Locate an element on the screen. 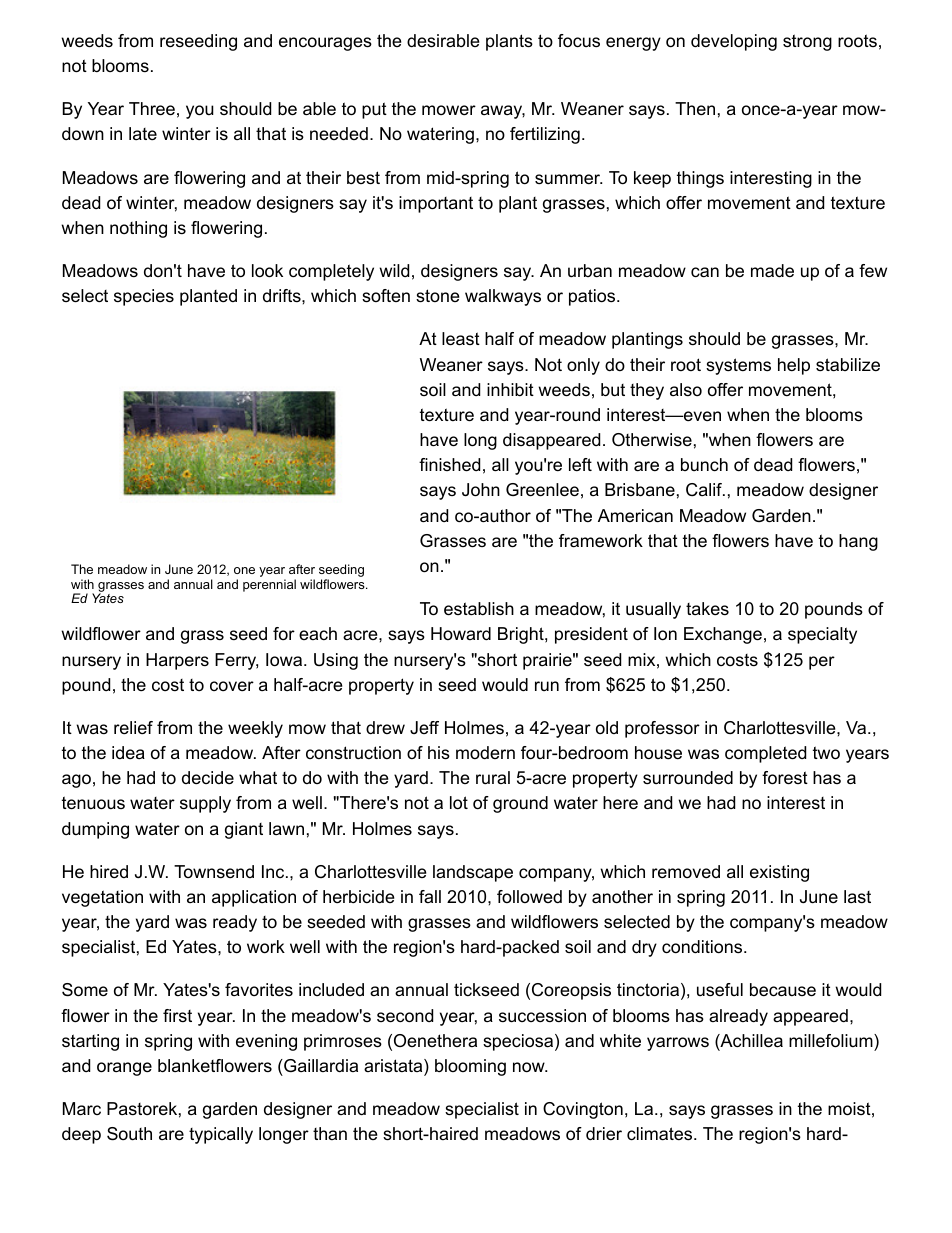 This screenshot has width=952, height=1233. strong is located at coordinates (807, 42).
